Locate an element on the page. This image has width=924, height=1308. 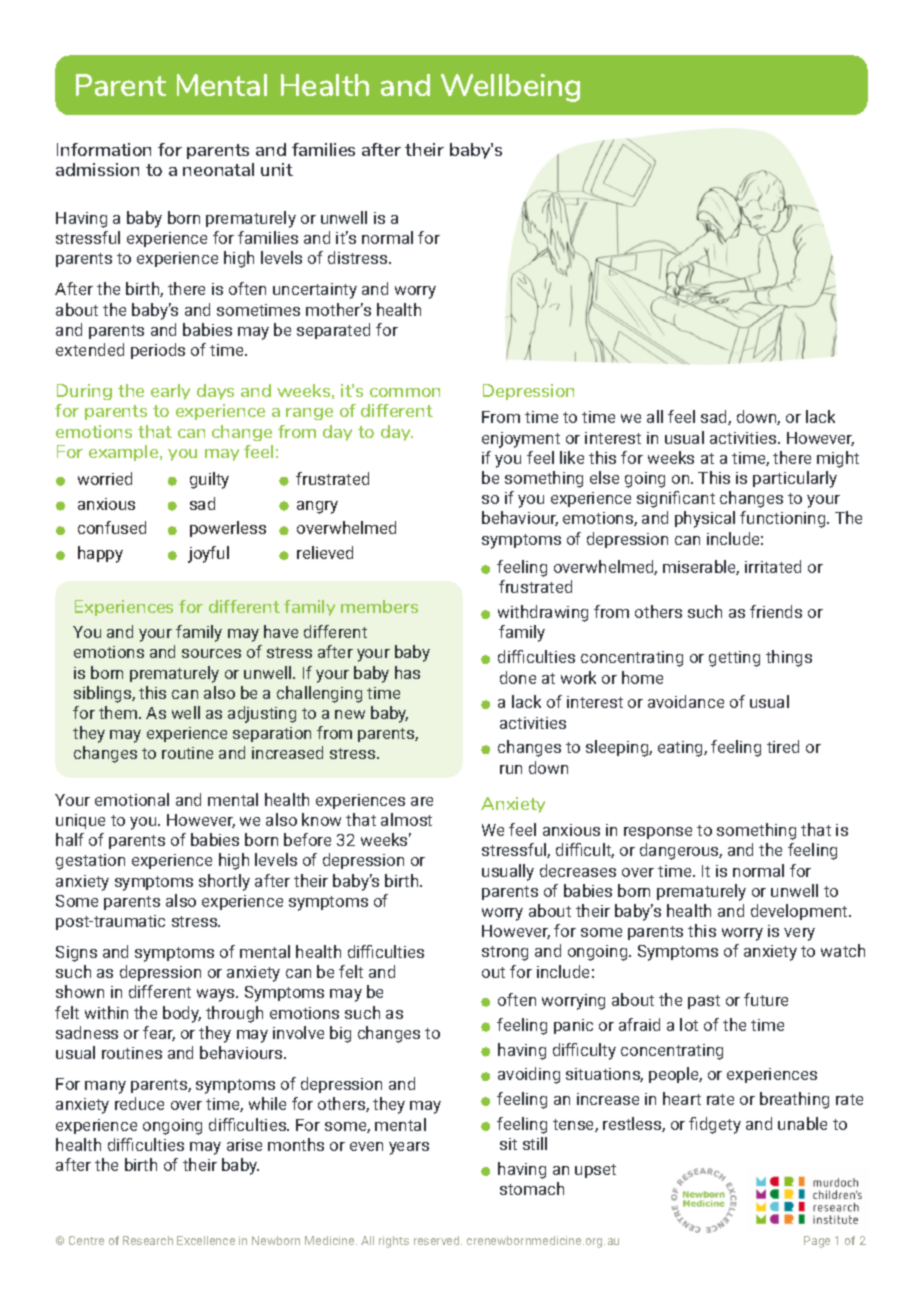
enjoyment is located at coordinates (521, 440).
